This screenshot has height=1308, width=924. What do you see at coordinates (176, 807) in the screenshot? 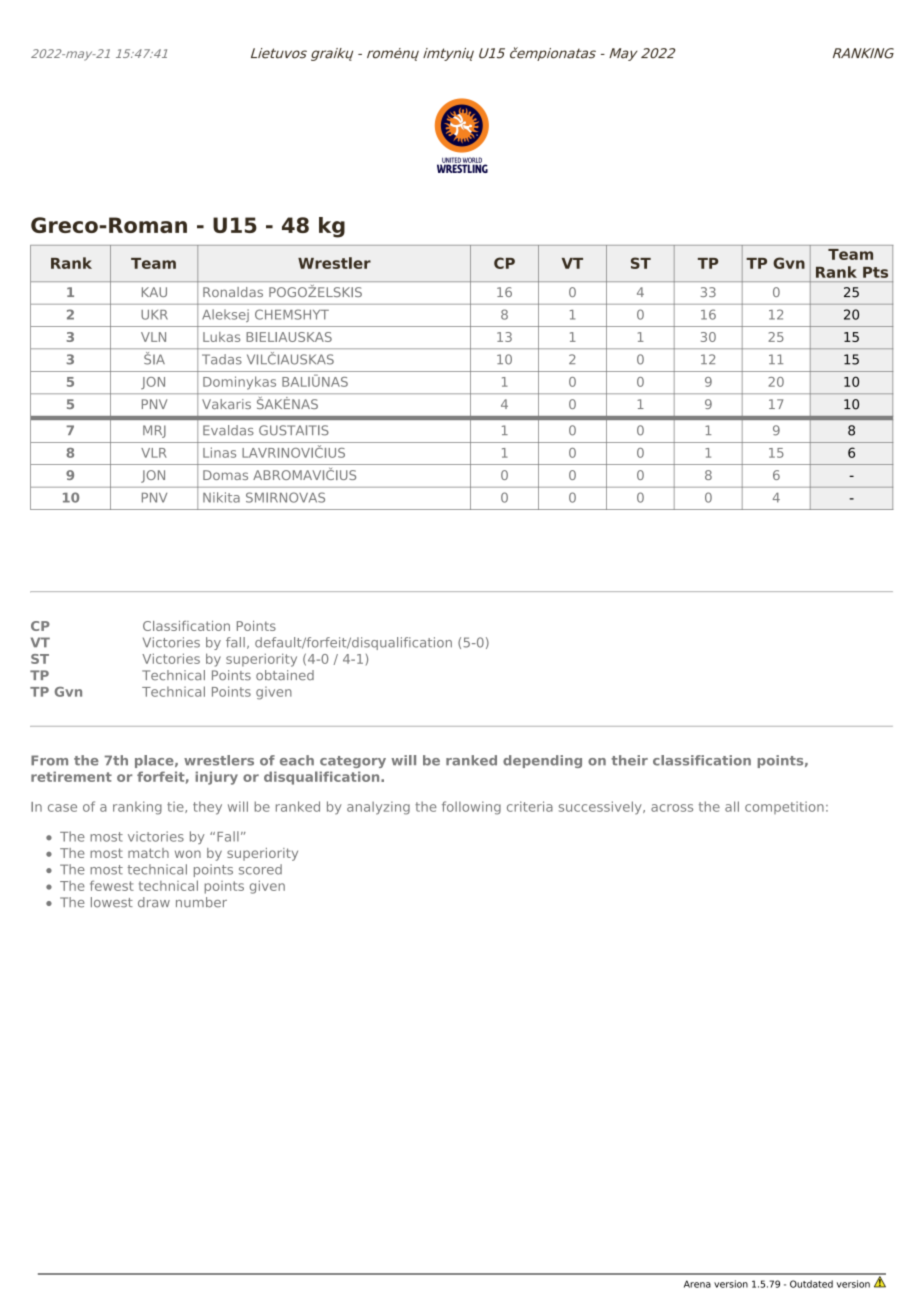
I see `tie` at bounding box center [176, 807].
